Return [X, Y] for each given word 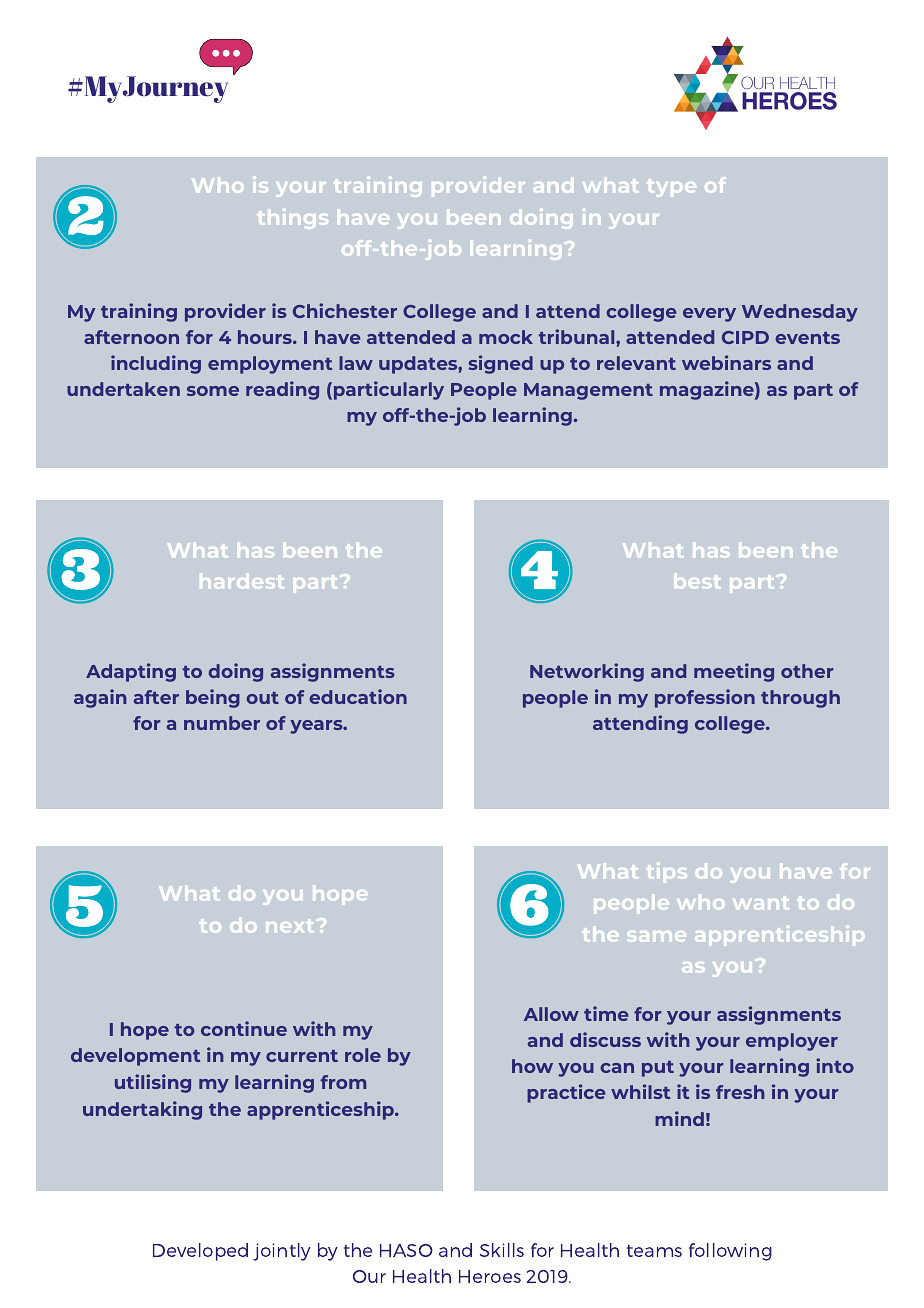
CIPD [745, 337]
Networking [587, 672]
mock [506, 337]
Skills [502, 1250]
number [222, 723]
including [156, 364]
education [358, 696]
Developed [200, 1252]
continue [244, 1028]
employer [792, 1042]
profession [705, 698]
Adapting [131, 672]
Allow [551, 1014]
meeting [734, 672]
